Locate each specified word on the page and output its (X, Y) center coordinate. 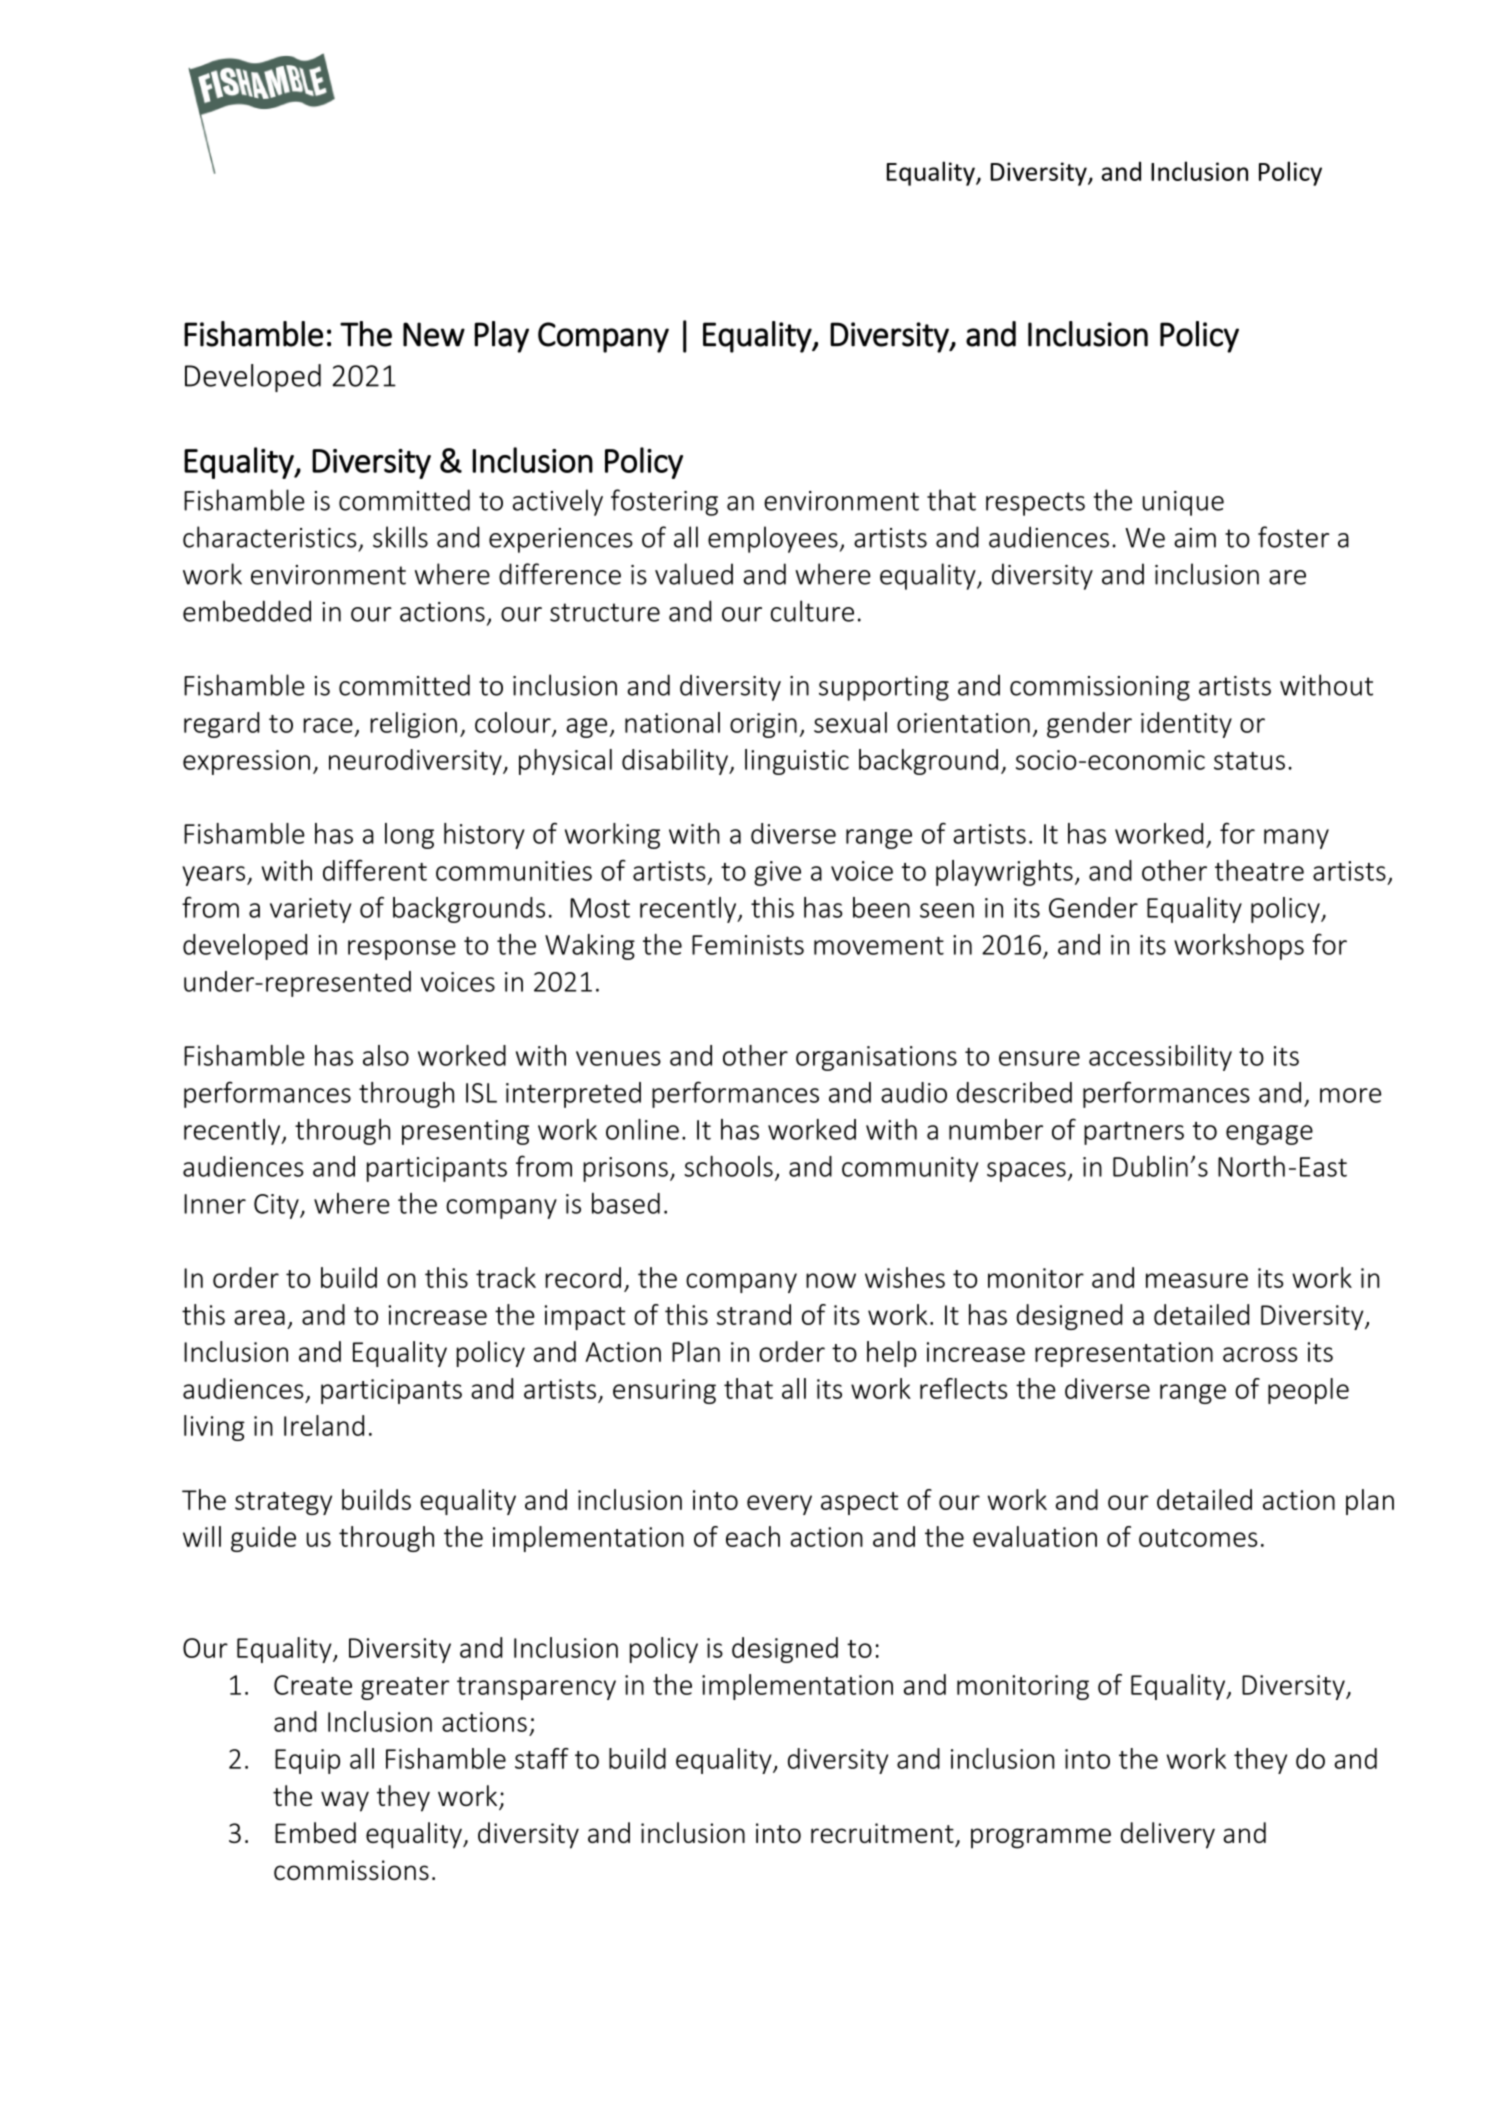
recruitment (882, 1833)
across (1260, 1354)
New (434, 334)
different (375, 870)
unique (1183, 503)
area (259, 1317)
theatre (1259, 870)
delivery (1168, 1835)
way (345, 1801)
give (777, 873)
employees (773, 539)
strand (754, 1314)
